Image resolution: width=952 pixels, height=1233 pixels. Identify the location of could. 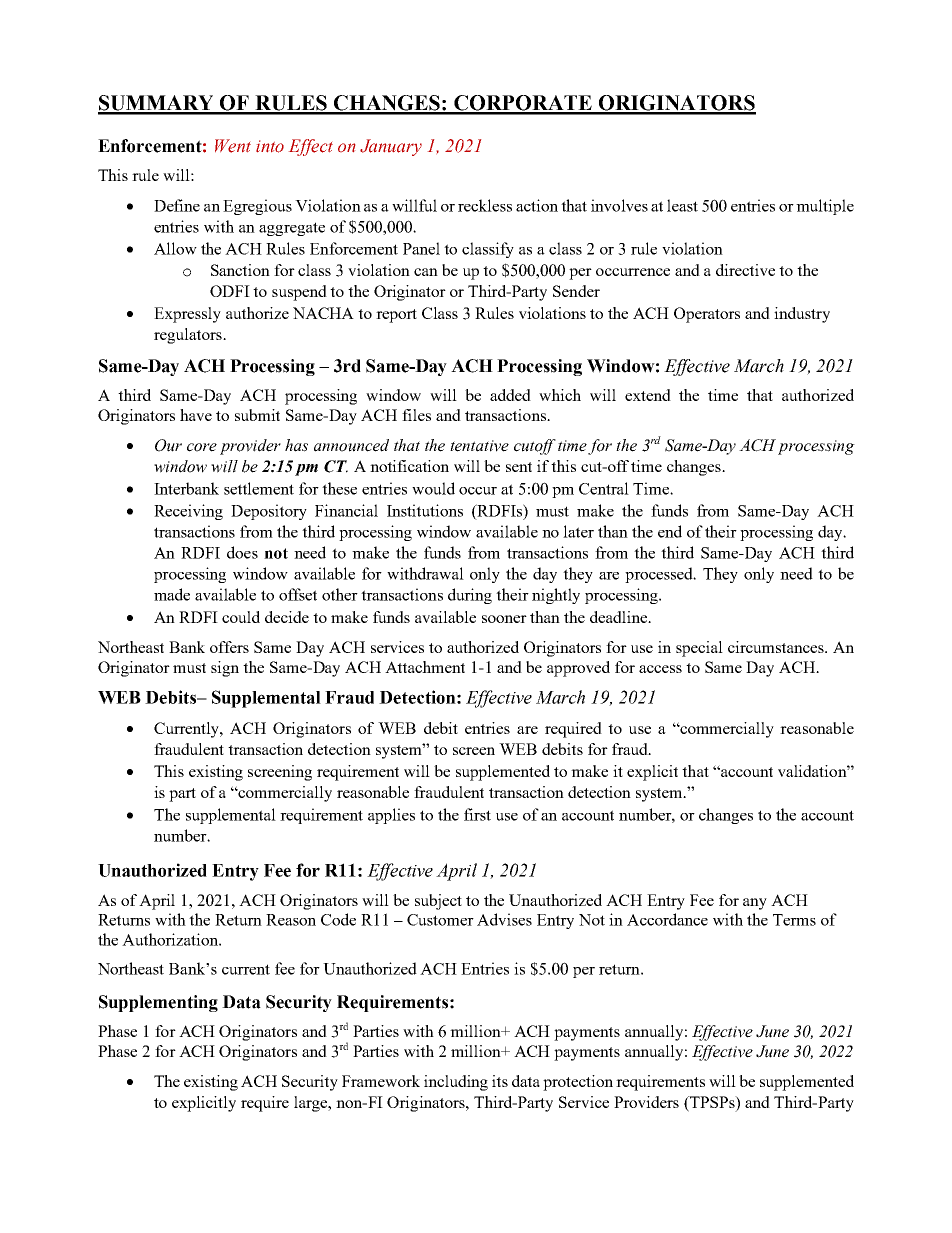
(241, 617).
